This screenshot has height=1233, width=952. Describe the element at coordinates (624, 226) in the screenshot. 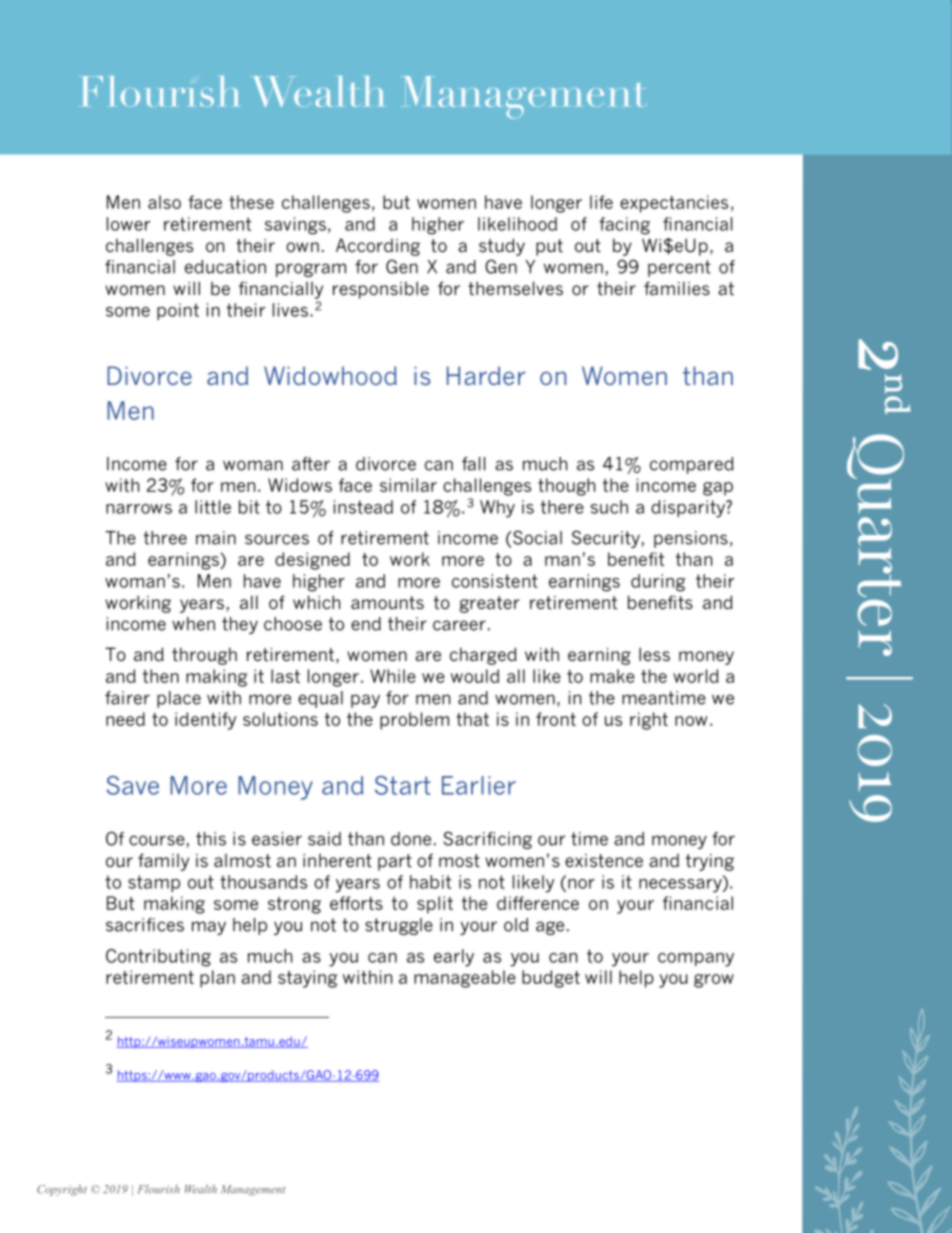

I see `facing` at that location.
